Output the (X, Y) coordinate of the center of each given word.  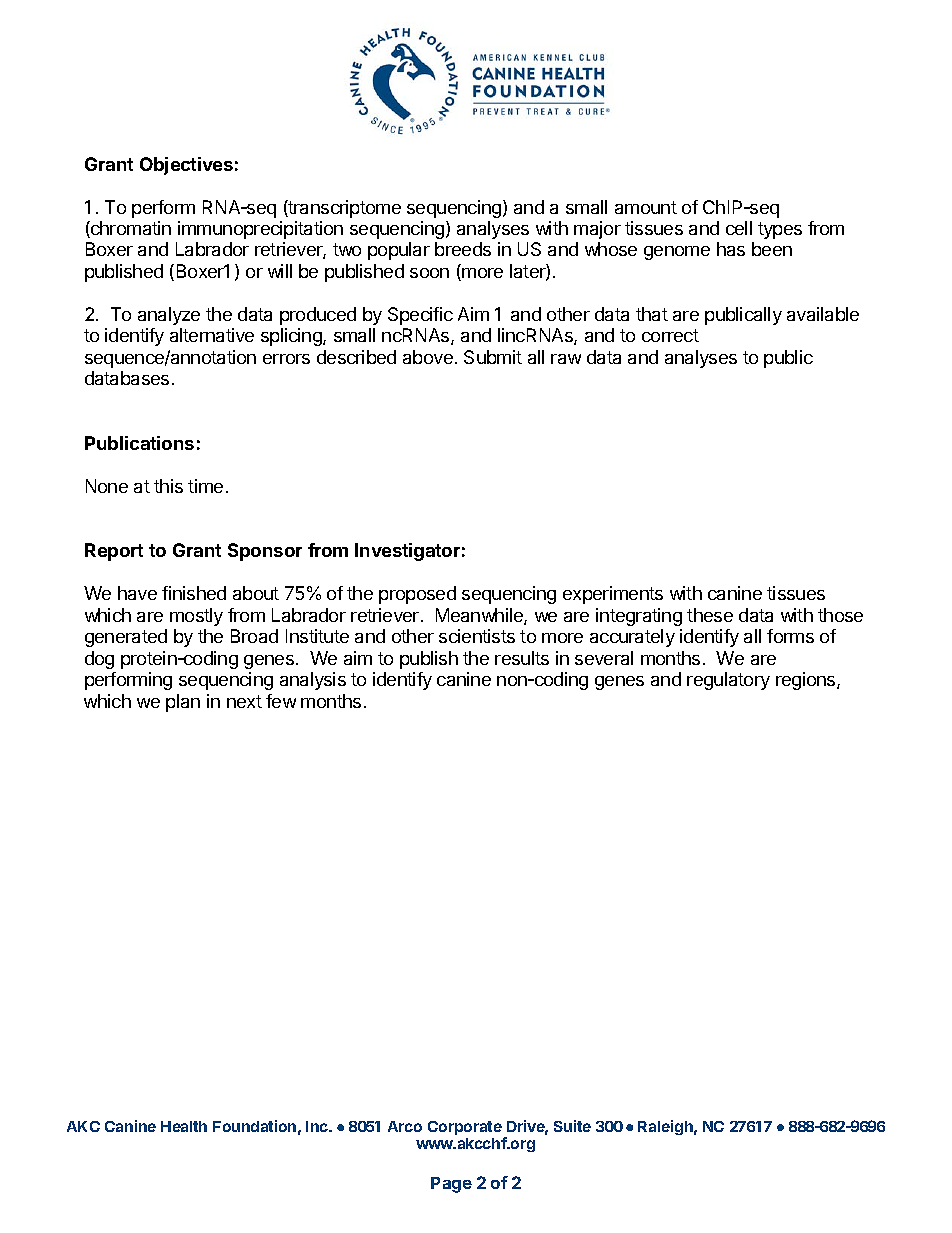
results (522, 658)
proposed (417, 595)
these (710, 615)
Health (184, 1126)
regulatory (728, 681)
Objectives (186, 166)
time (205, 486)
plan (183, 703)
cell (739, 228)
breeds (463, 249)
